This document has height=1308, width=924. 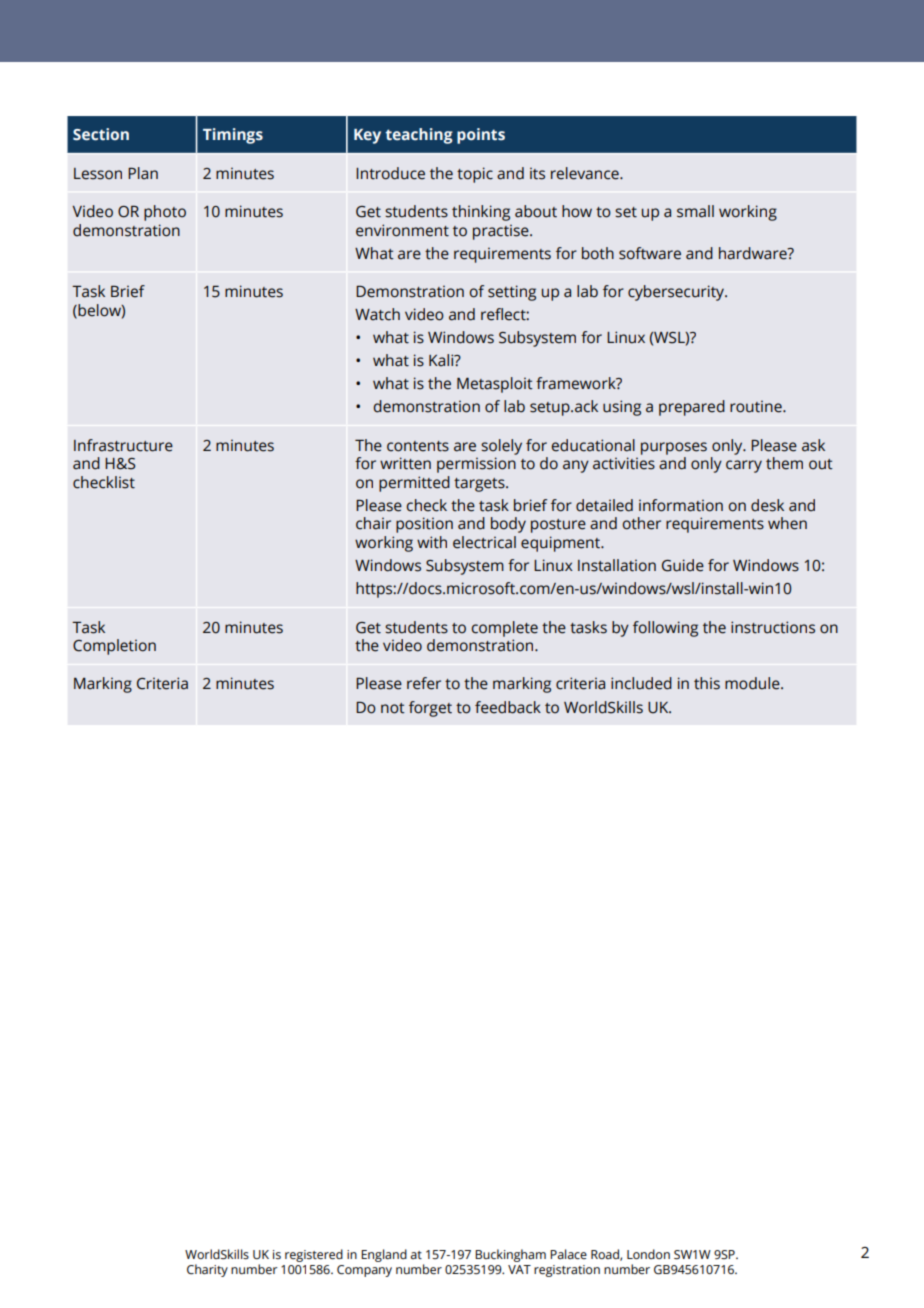 What do you see at coordinates (475, 175) in the document?
I see `topic` at bounding box center [475, 175].
